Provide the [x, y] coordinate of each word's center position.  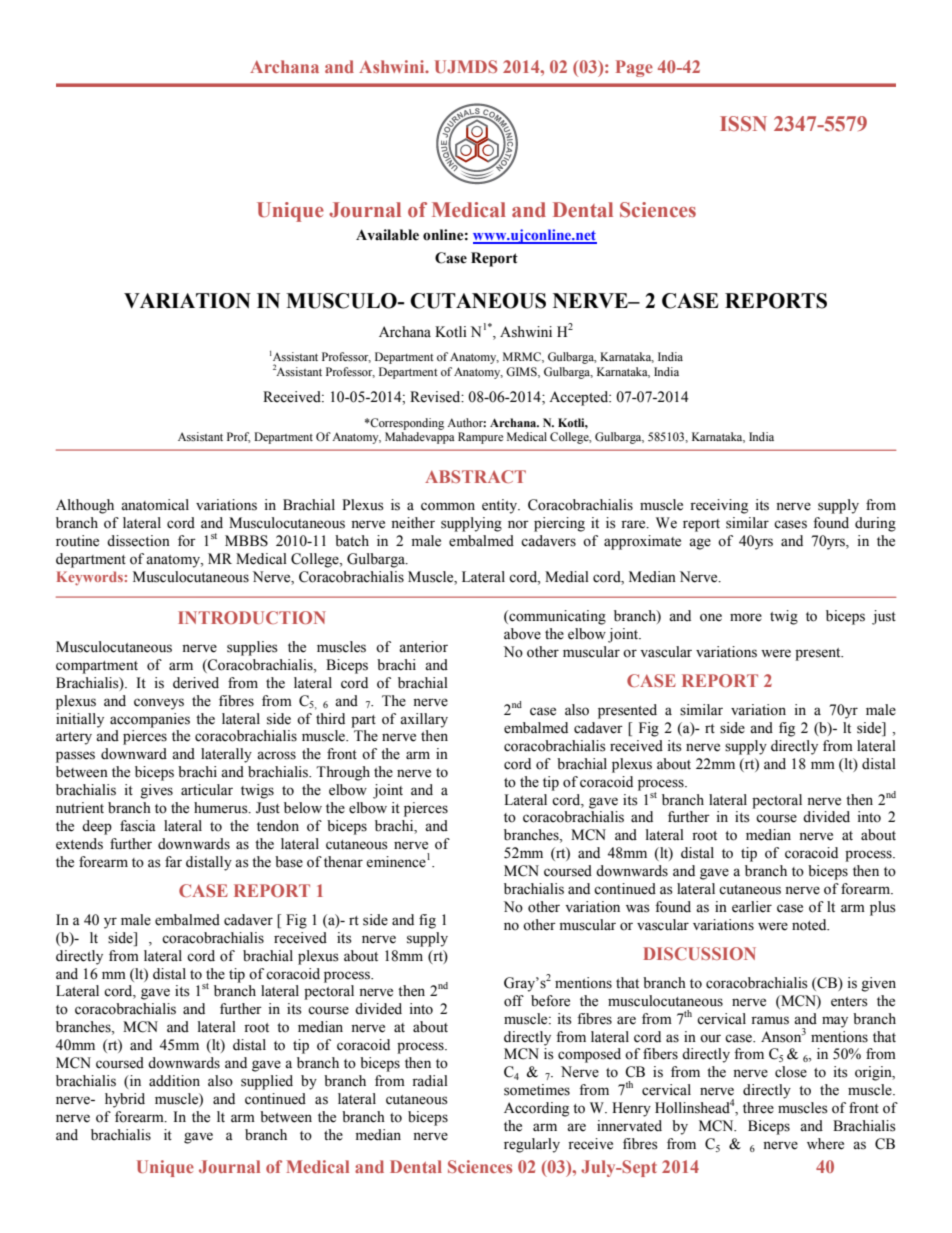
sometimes [537, 1090]
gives [156, 791]
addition [174, 1081]
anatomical [155, 505]
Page [634, 68]
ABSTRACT [475, 476]
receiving [719, 506]
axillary [424, 720]
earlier [752, 907]
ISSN [743, 123]
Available [387, 235]
